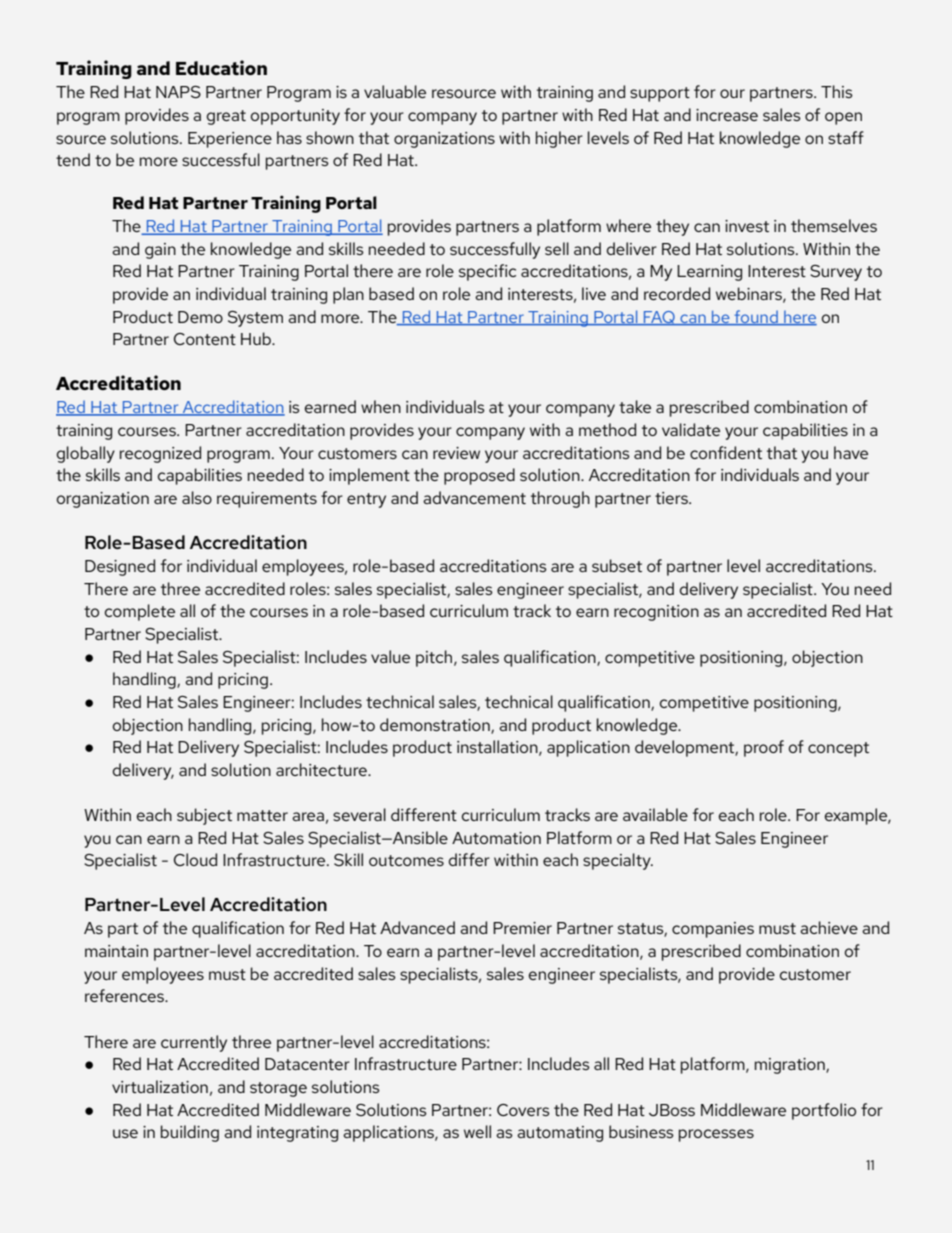 This screenshot has width=952, height=1233. I want to click on NAPS, so click(178, 92).
